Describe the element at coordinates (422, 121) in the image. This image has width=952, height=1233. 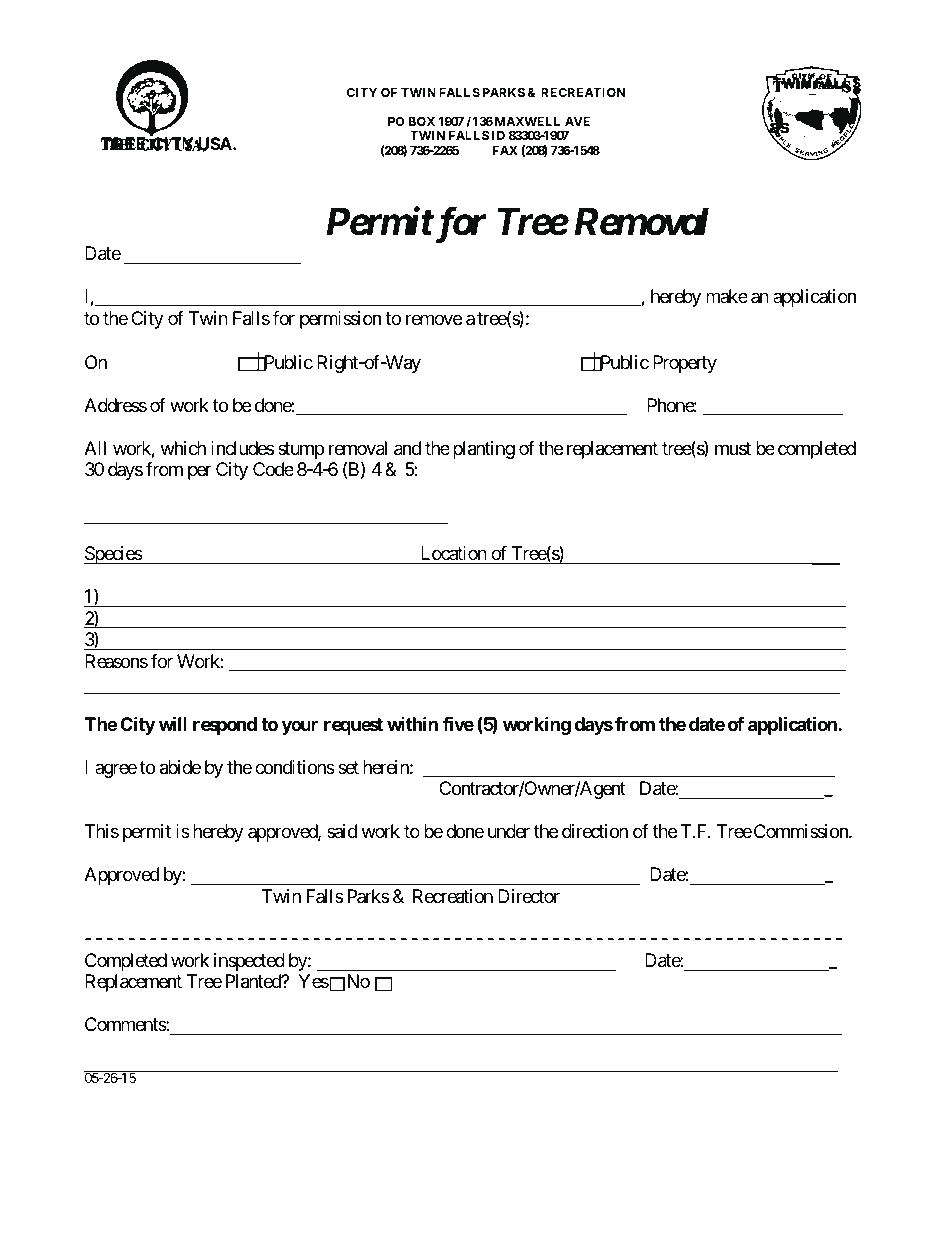
I see `BOX` at that location.
